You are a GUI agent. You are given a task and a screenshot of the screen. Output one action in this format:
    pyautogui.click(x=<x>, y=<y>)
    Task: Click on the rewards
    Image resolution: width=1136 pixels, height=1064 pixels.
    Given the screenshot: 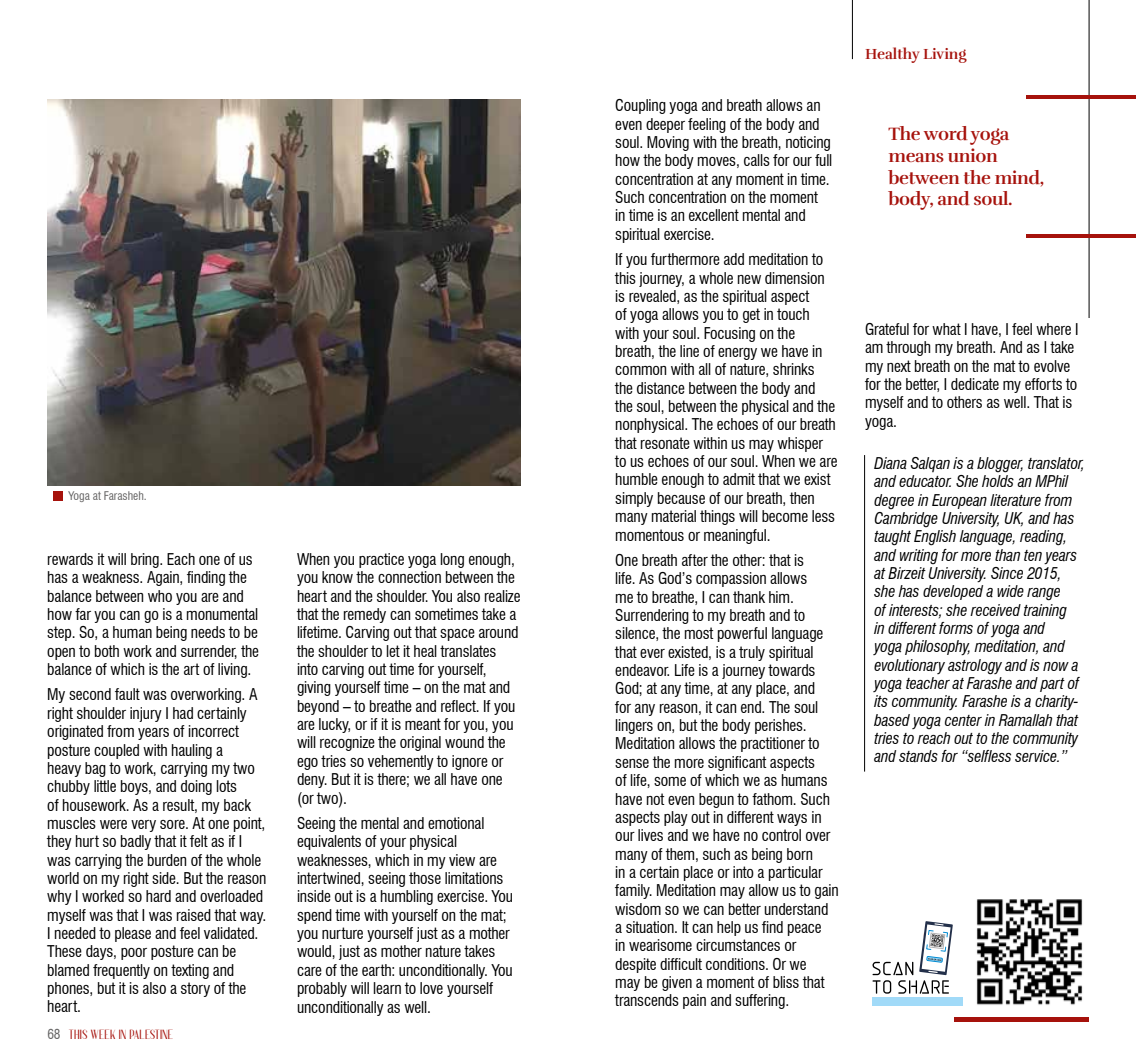 What is the action you would take?
    pyautogui.click(x=70, y=559)
